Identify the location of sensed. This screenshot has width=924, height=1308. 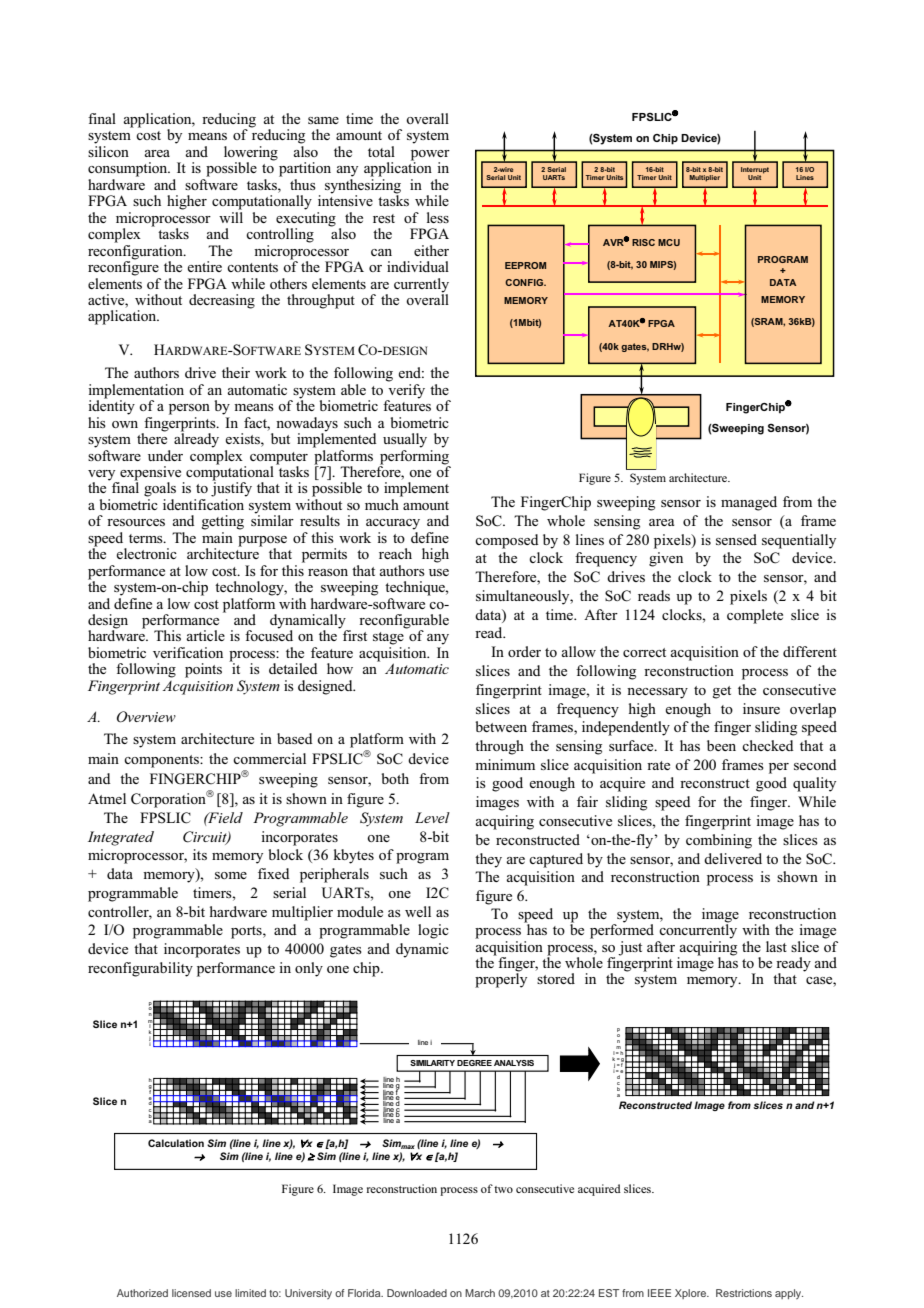
(736, 539).
